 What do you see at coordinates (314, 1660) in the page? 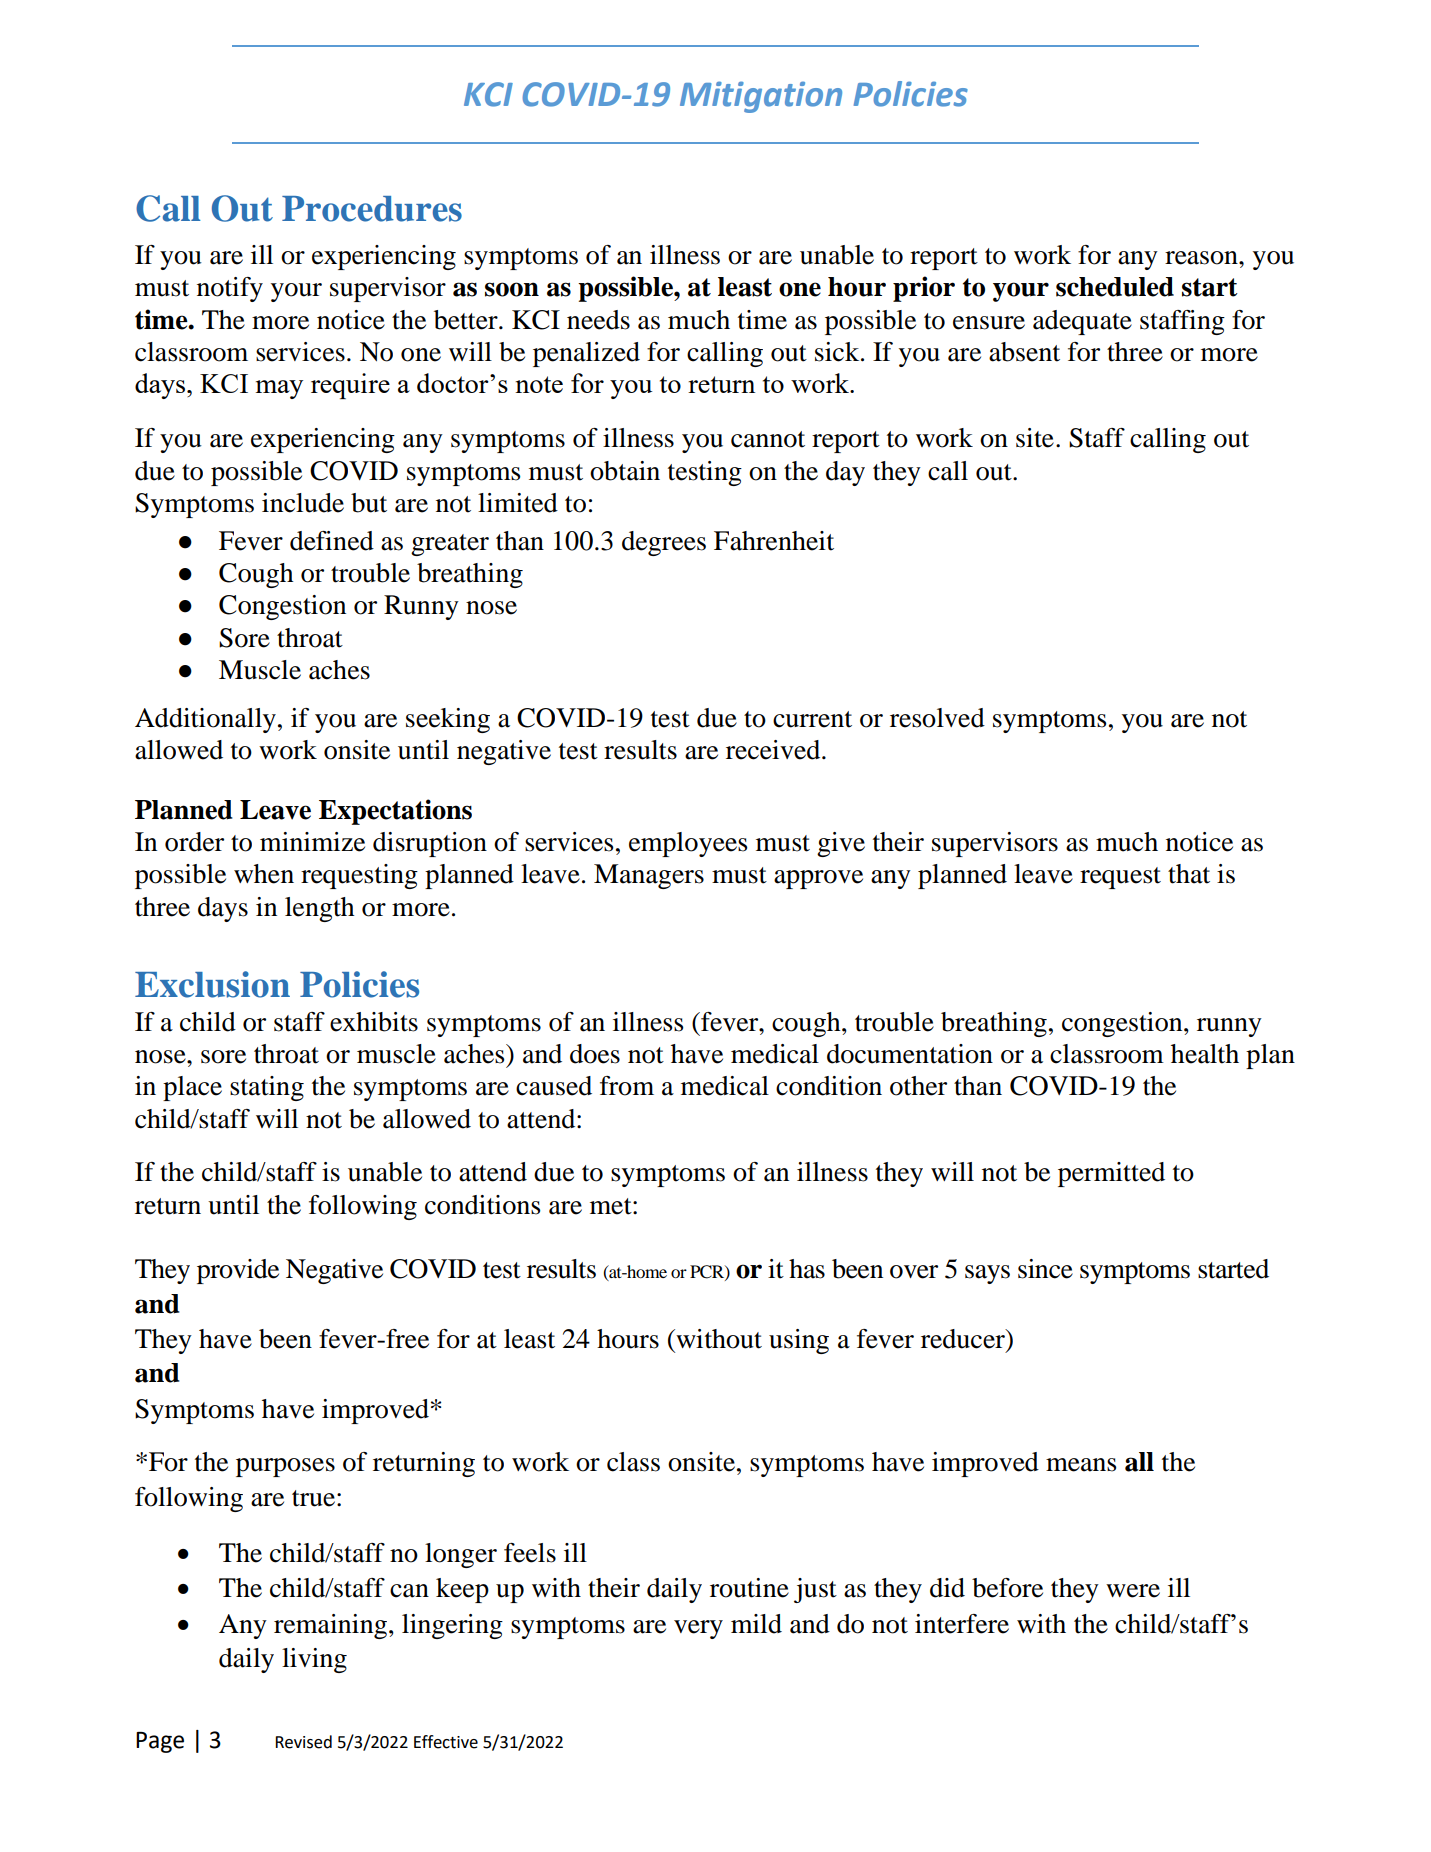
I see `living` at bounding box center [314, 1660].
